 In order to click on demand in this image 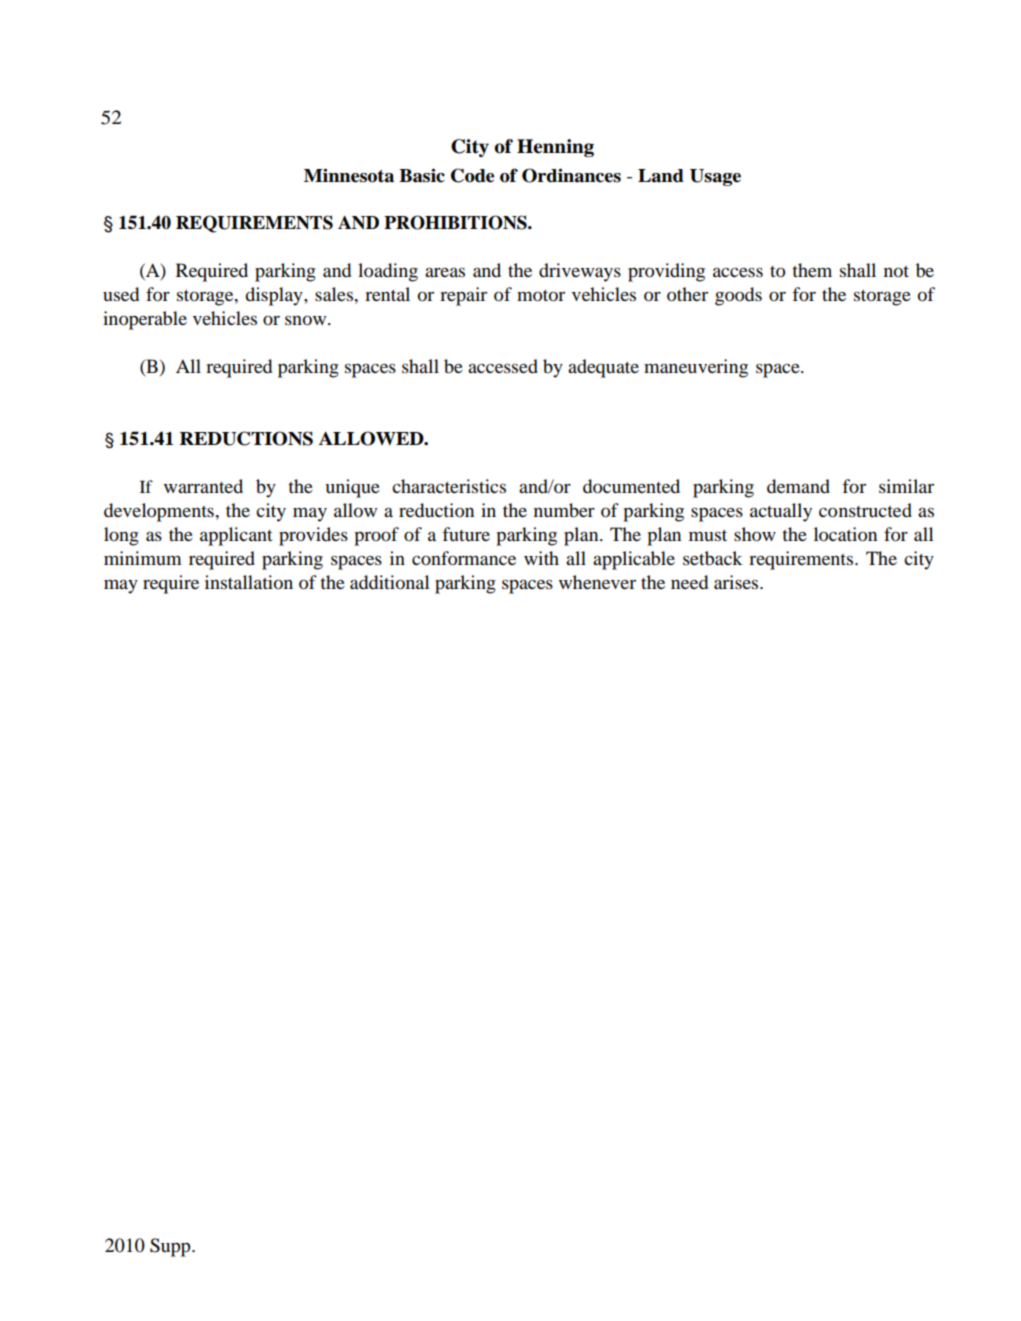, I will do `click(798, 486)`.
